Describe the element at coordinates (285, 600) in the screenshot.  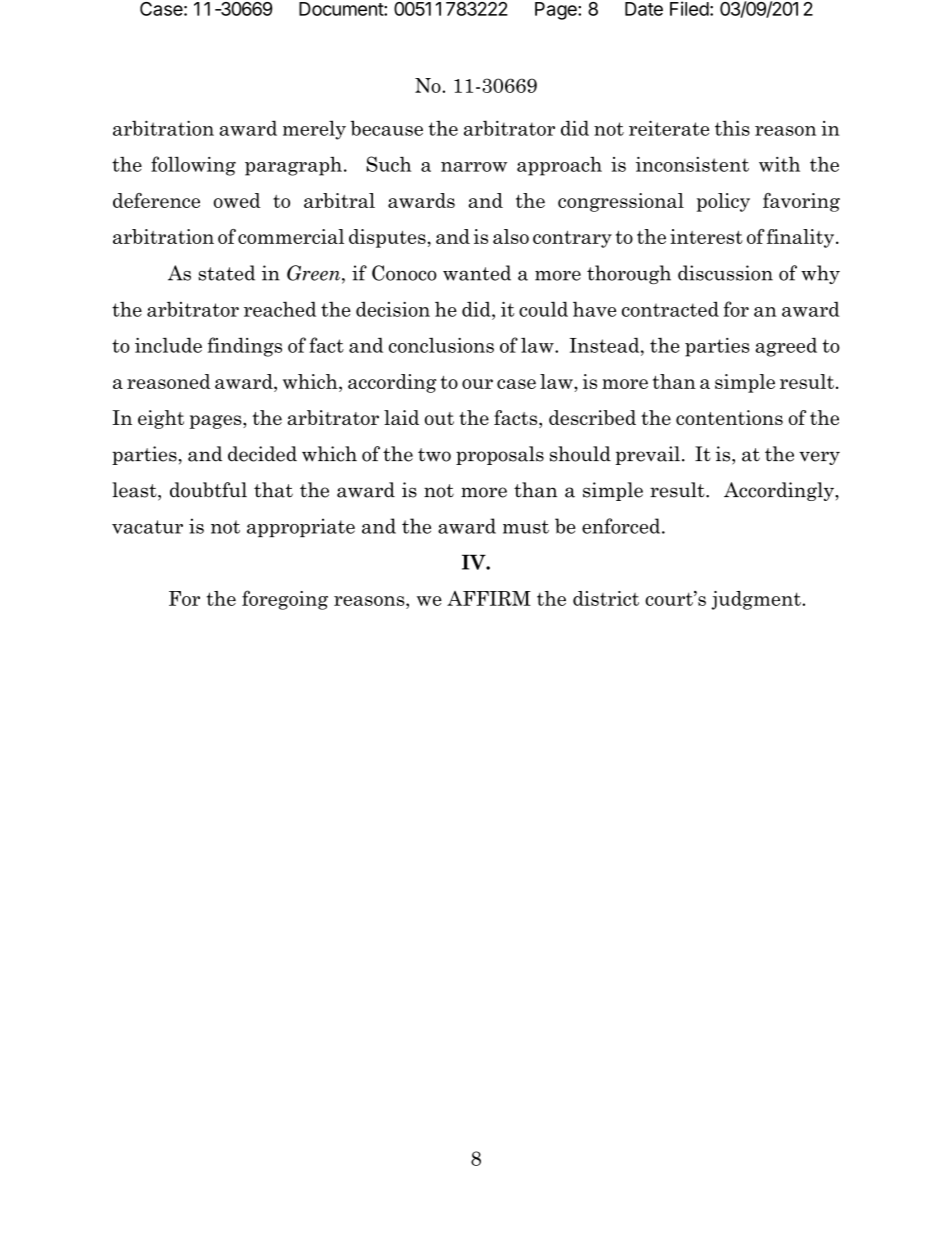
I see `foregoing` at that location.
